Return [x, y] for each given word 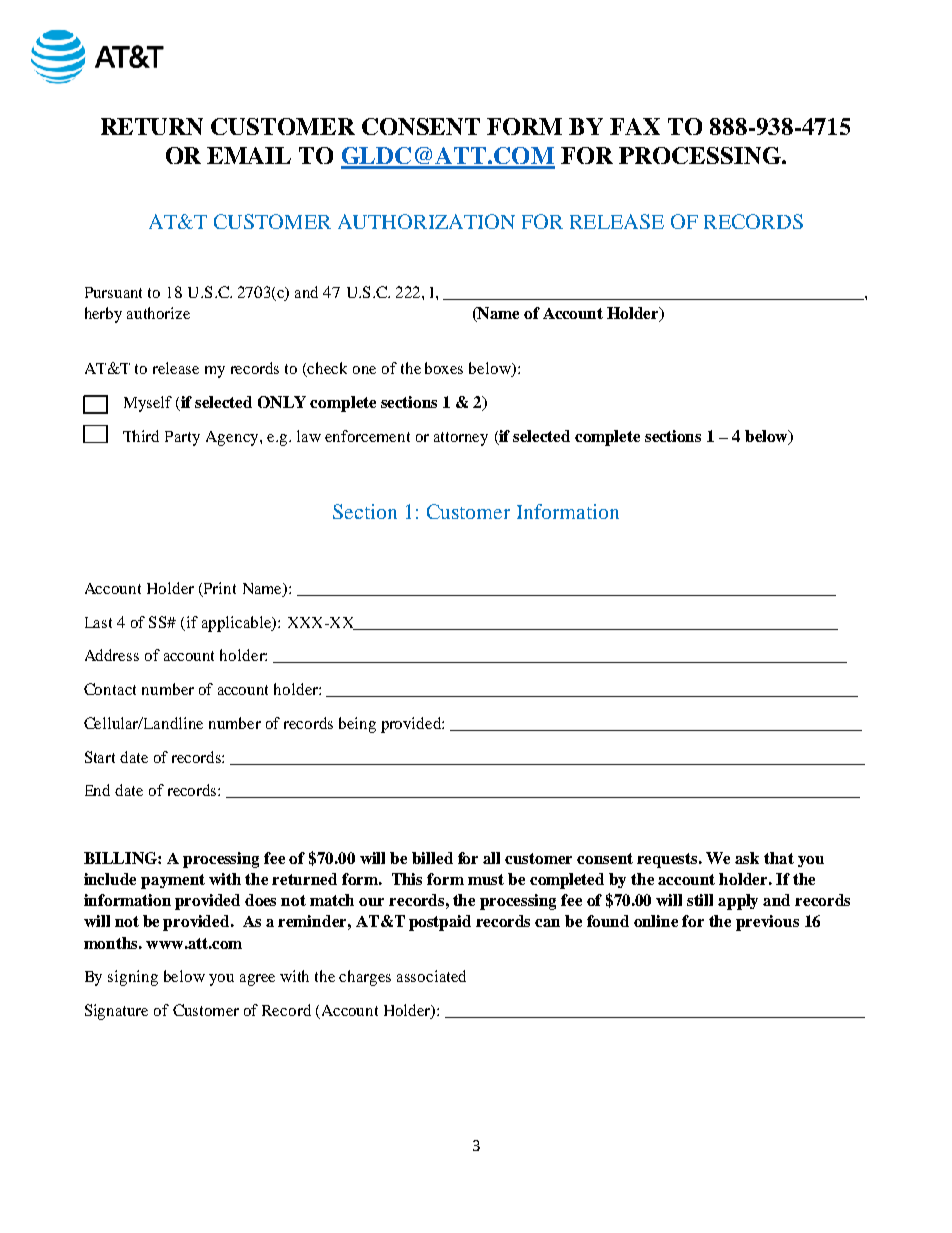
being [357, 725]
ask [747, 858]
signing [133, 978]
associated [431, 976]
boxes [444, 368]
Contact [110, 689]
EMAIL [249, 155]
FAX [635, 126]
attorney [461, 439]
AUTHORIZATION [426, 221]
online [656, 921]
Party [182, 438]
